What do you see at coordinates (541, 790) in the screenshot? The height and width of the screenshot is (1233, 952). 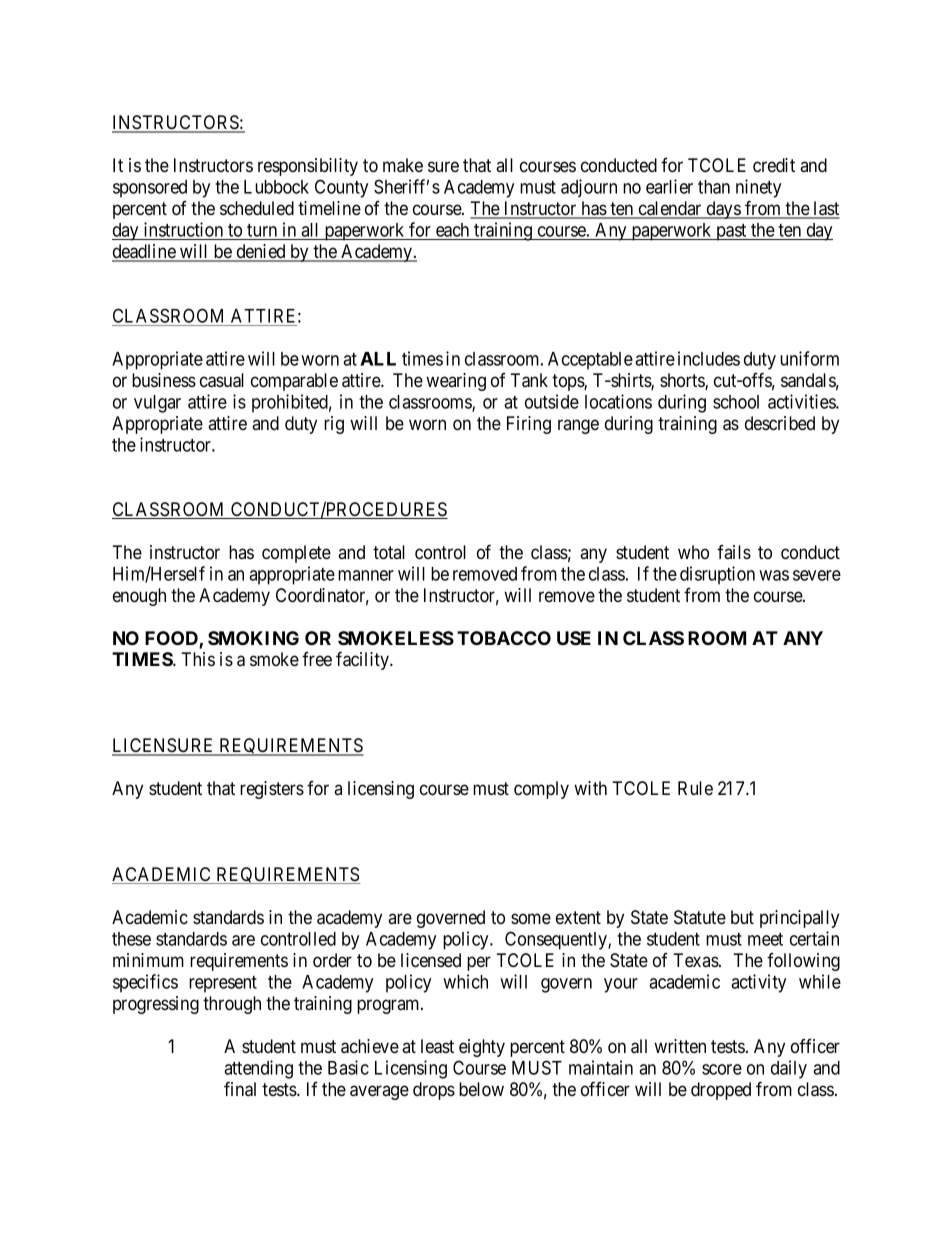 I see `comply` at bounding box center [541, 790].
